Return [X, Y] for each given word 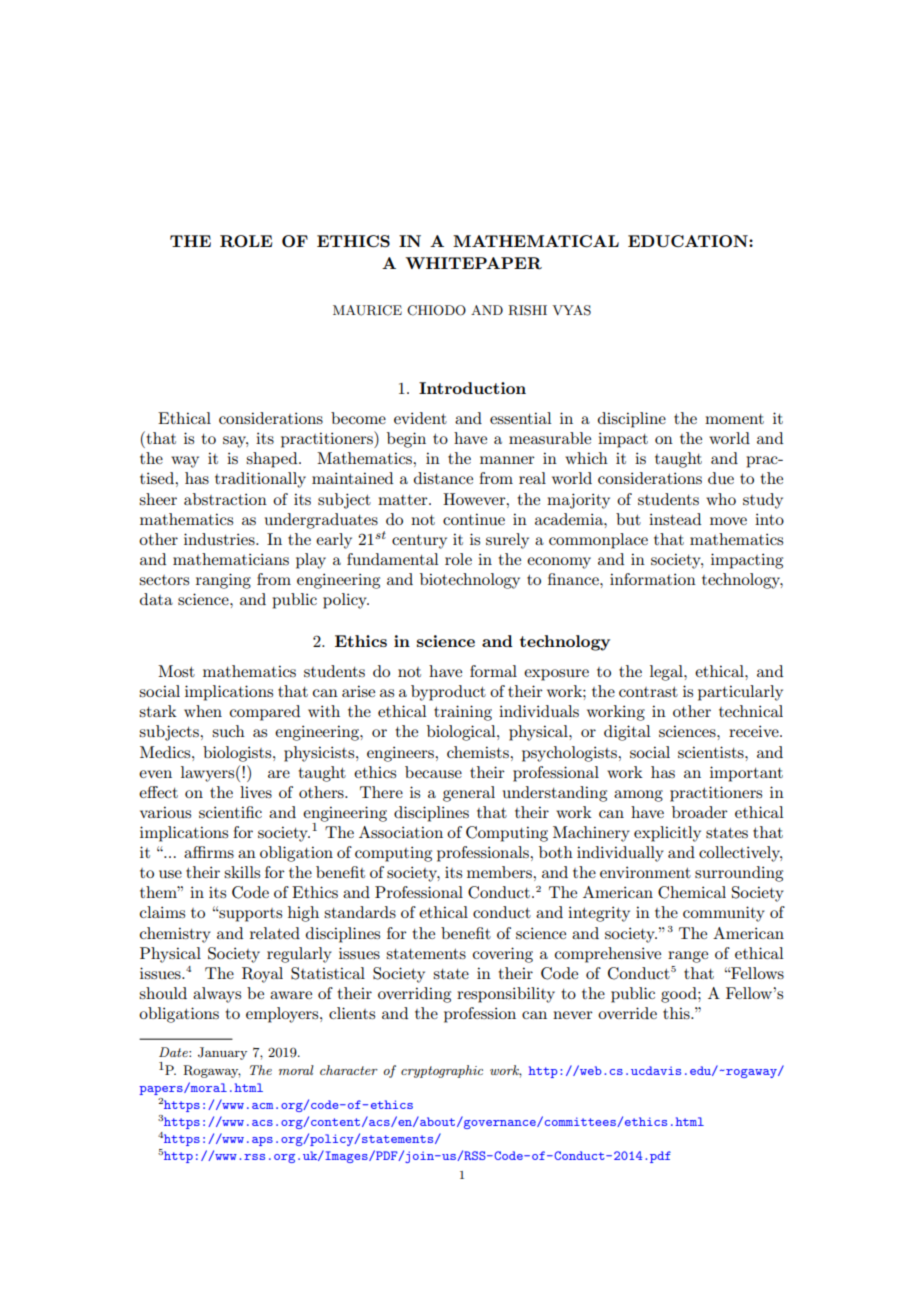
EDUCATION [689, 241]
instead [675, 519]
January [222, 1053]
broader [700, 812]
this [677, 1013]
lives [256, 792]
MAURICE [367, 310]
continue [474, 519]
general [469, 794]
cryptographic [442, 1071]
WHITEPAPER [473, 263]
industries [220, 539]
